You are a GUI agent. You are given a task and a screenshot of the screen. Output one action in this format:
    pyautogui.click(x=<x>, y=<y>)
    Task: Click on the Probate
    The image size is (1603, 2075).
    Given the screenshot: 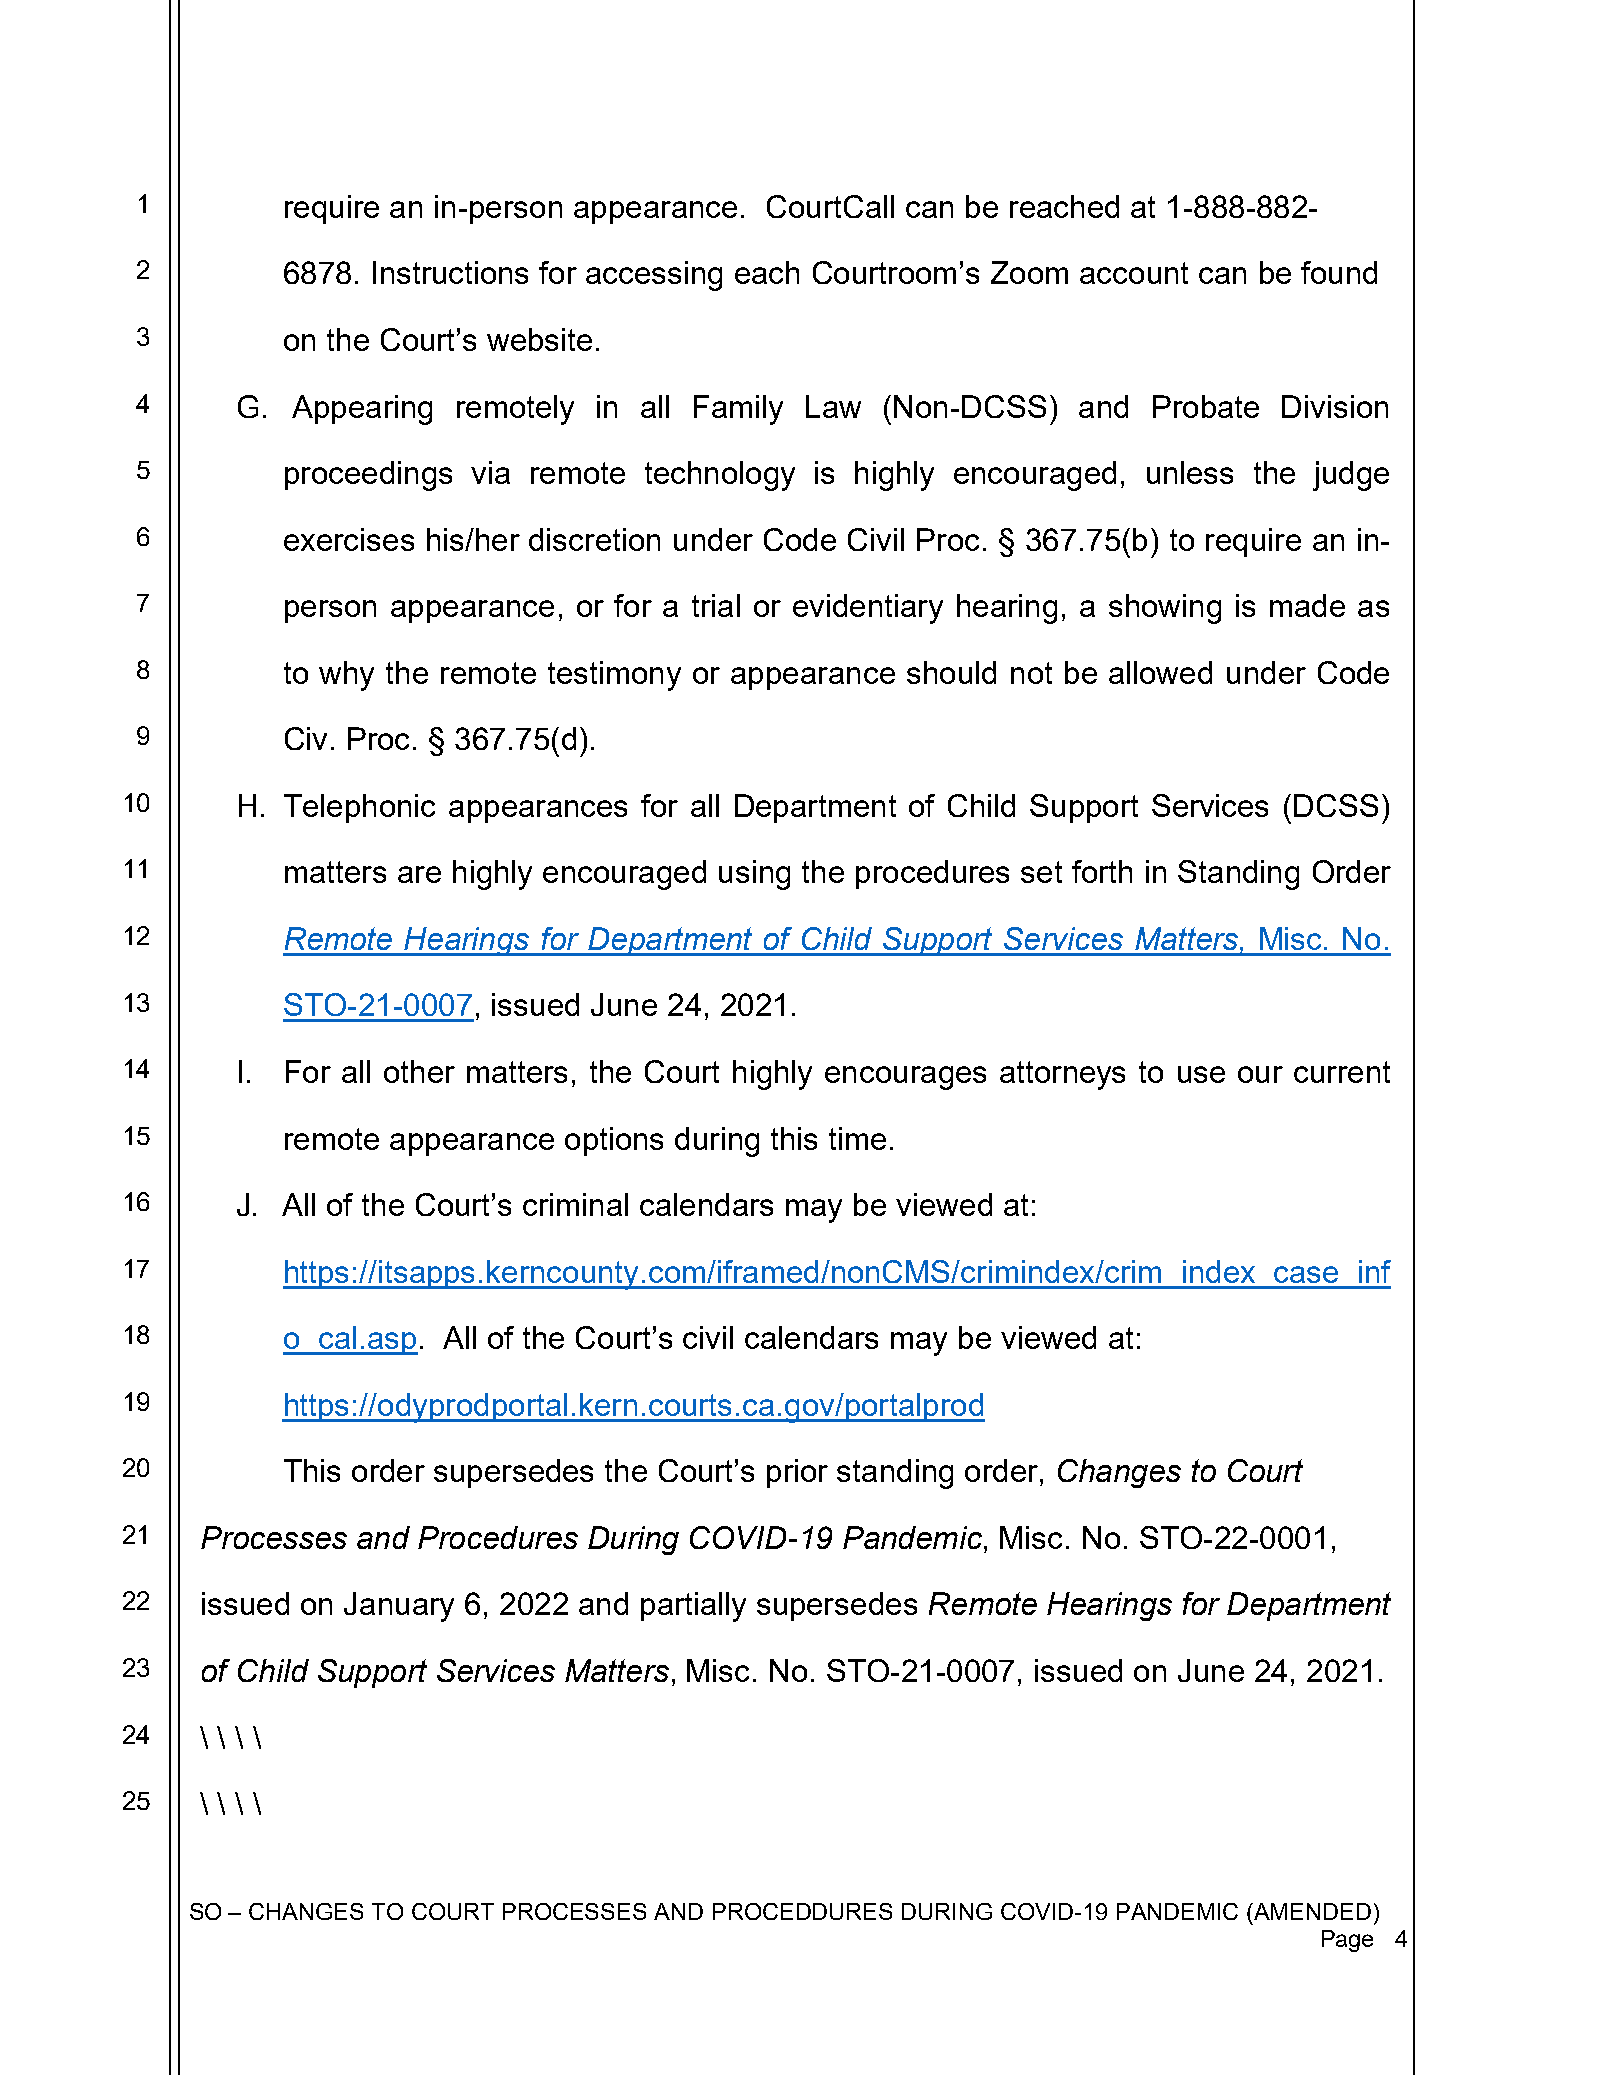 What is the action you would take?
    pyautogui.click(x=1206, y=406)
